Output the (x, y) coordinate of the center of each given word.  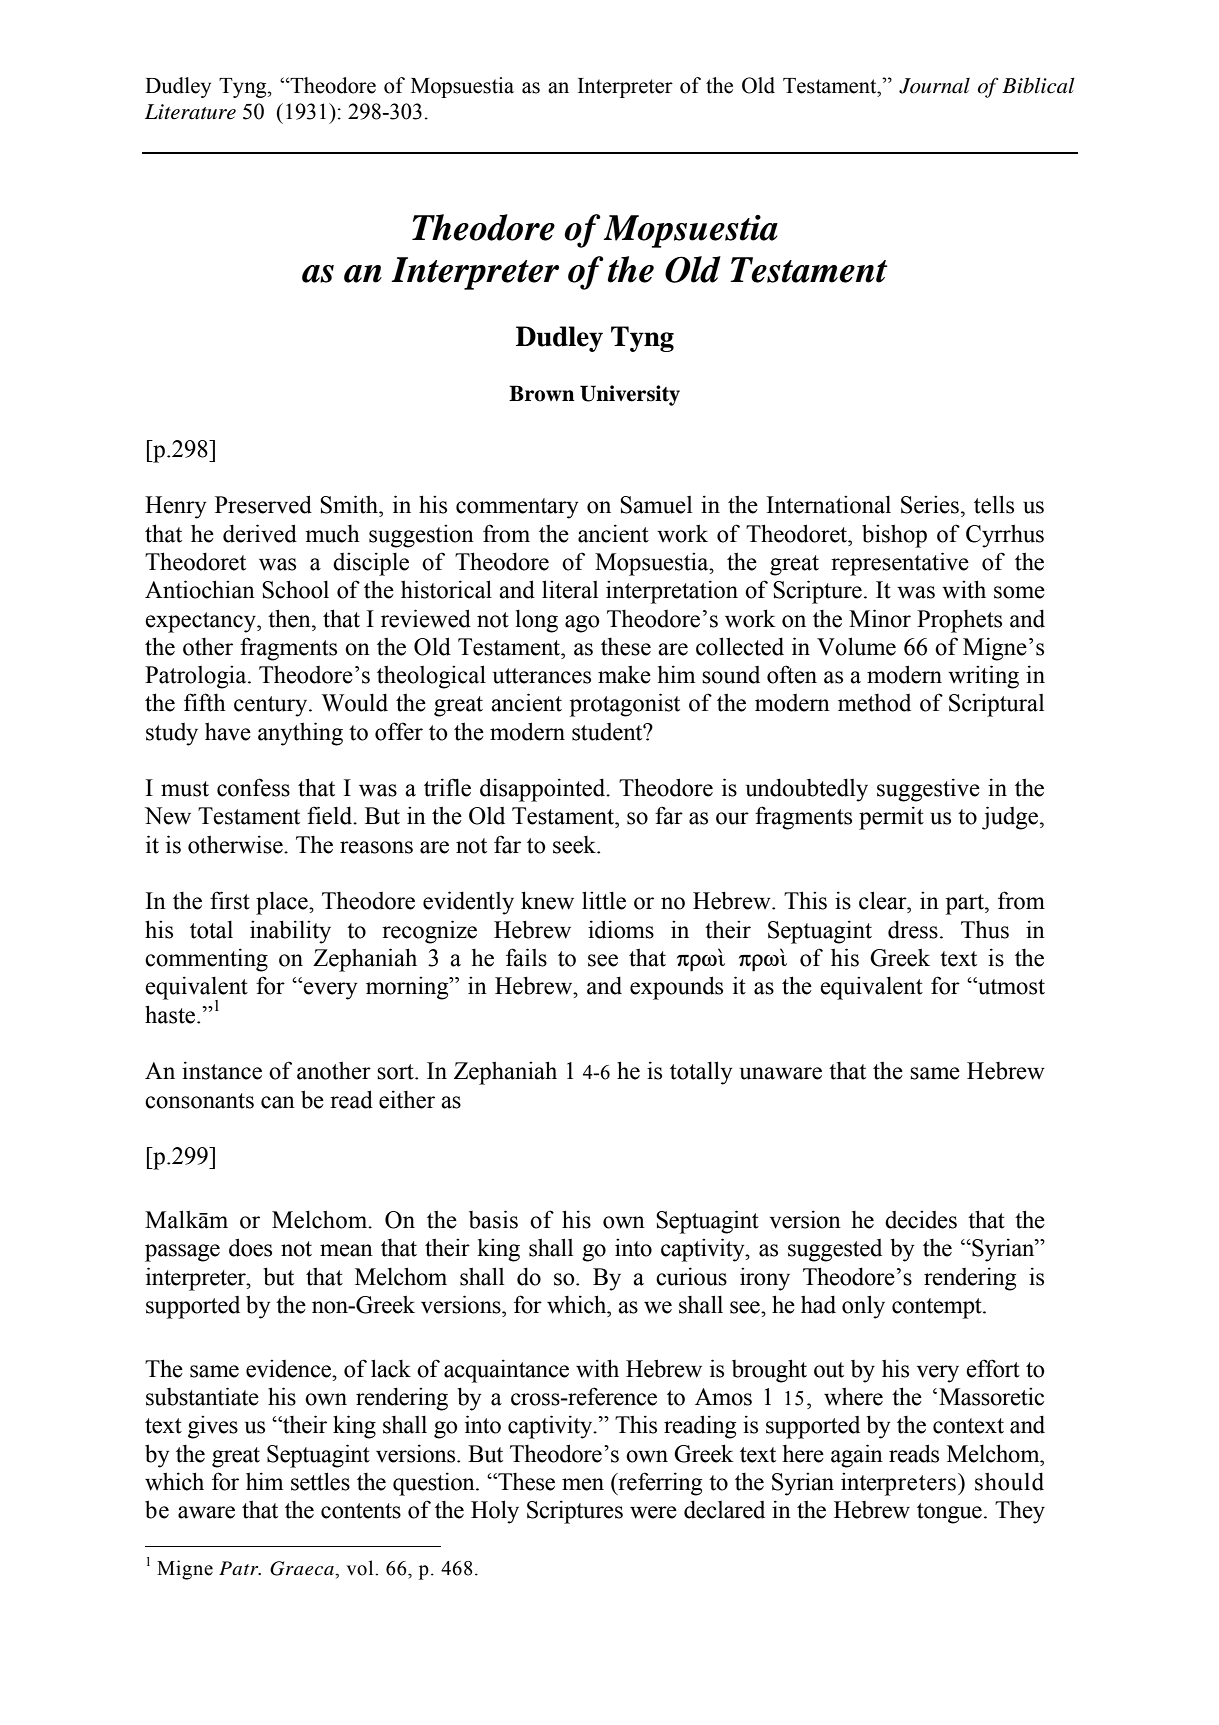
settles (320, 1481)
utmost (1010, 986)
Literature (190, 112)
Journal (934, 86)
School (295, 589)
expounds (676, 988)
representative (900, 564)
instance (222, 1070)
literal (570, 589)
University (630, 395)
